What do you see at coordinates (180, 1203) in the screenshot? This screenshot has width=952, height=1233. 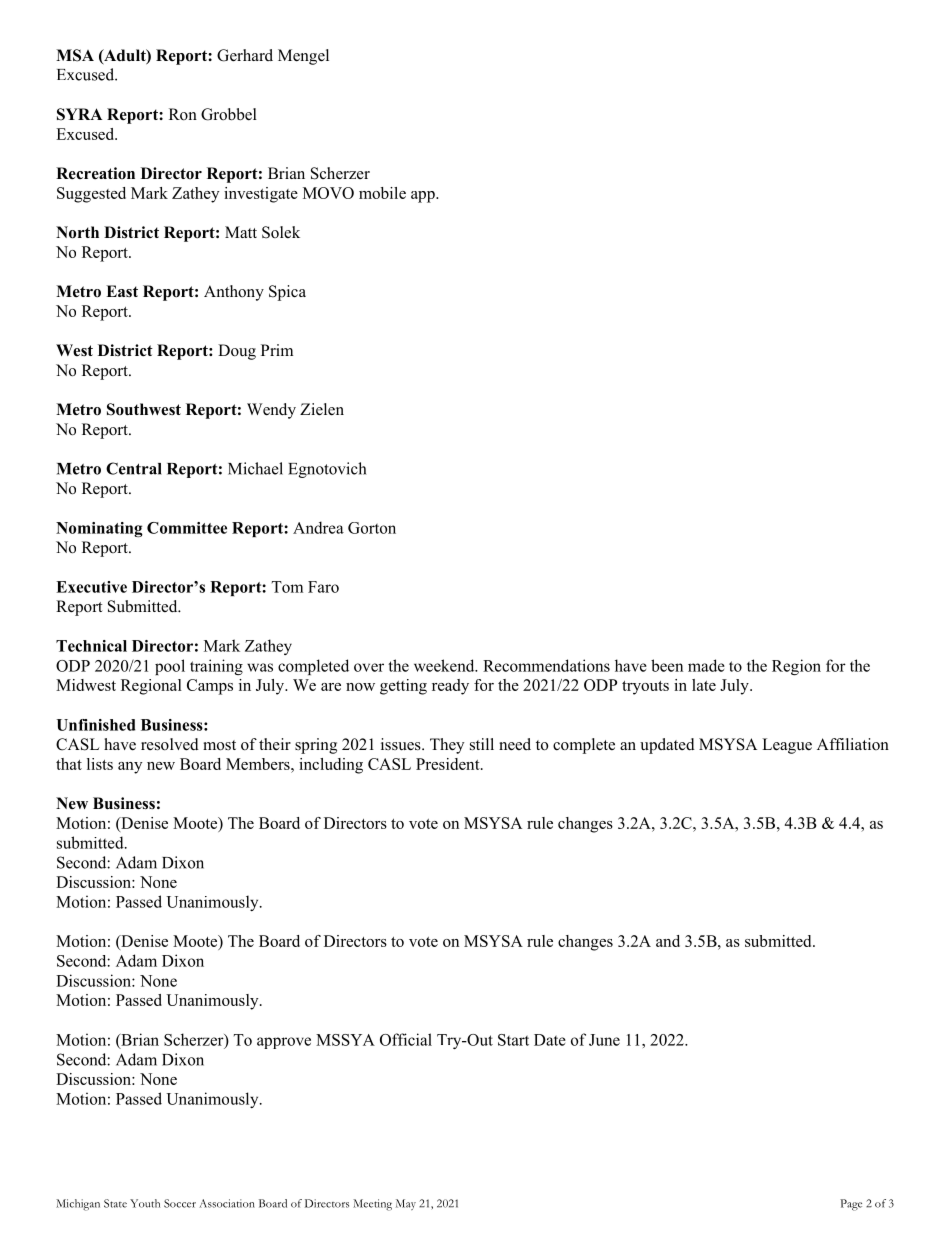 I see `Soccer` at bounding box center [180, 1203].
